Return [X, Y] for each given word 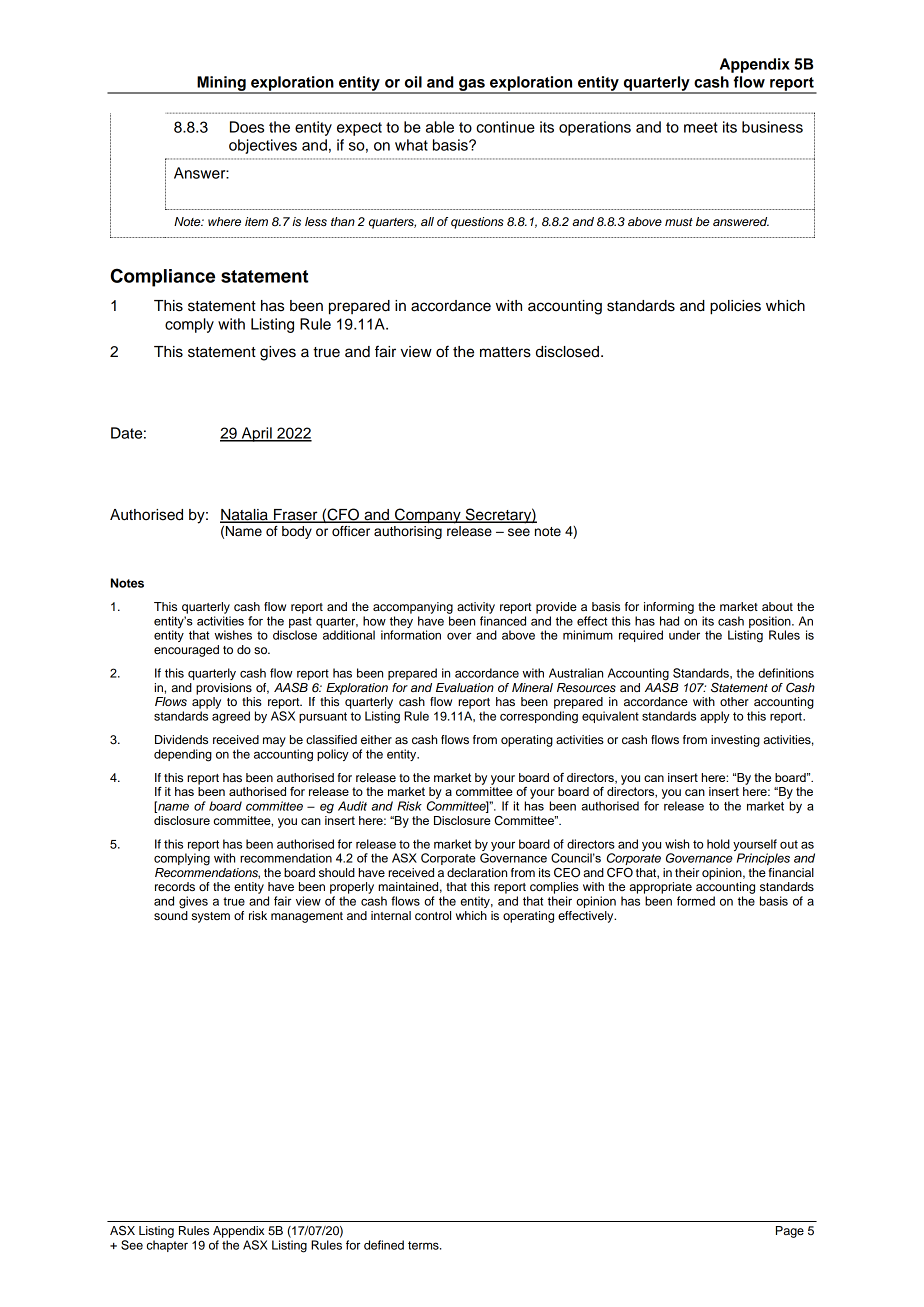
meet [701, 127]
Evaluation [465, 687]
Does [247, 127]
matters [505, 352]
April [256, 434]
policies [735, 307]
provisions [224, 689]
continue [505, 127]
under [684, 635]
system [211, 917]
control [433, 915]
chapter [167, 1246]
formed [696, 901]
